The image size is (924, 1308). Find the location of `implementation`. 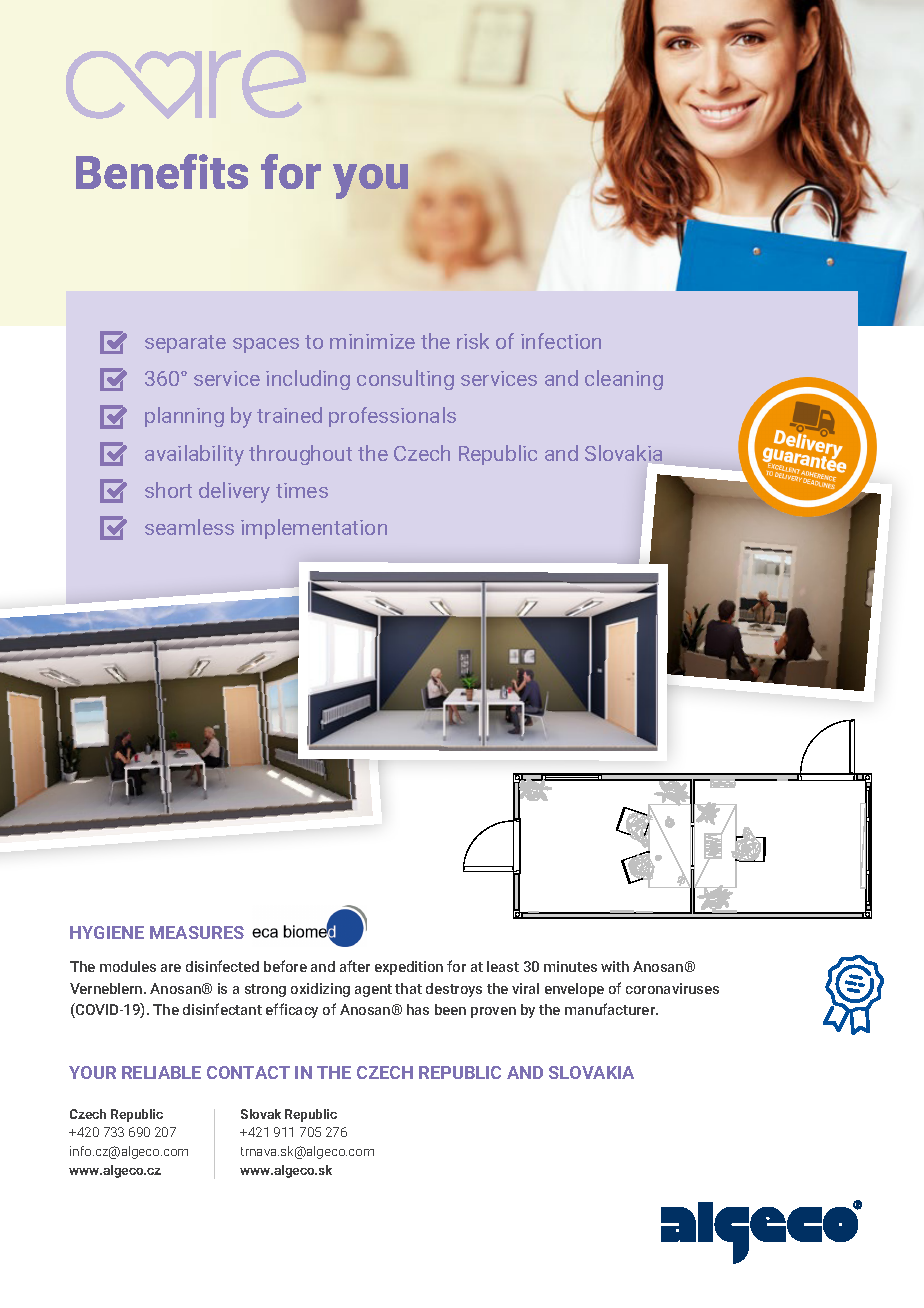

implementation is located at coordinates (314, 529).
